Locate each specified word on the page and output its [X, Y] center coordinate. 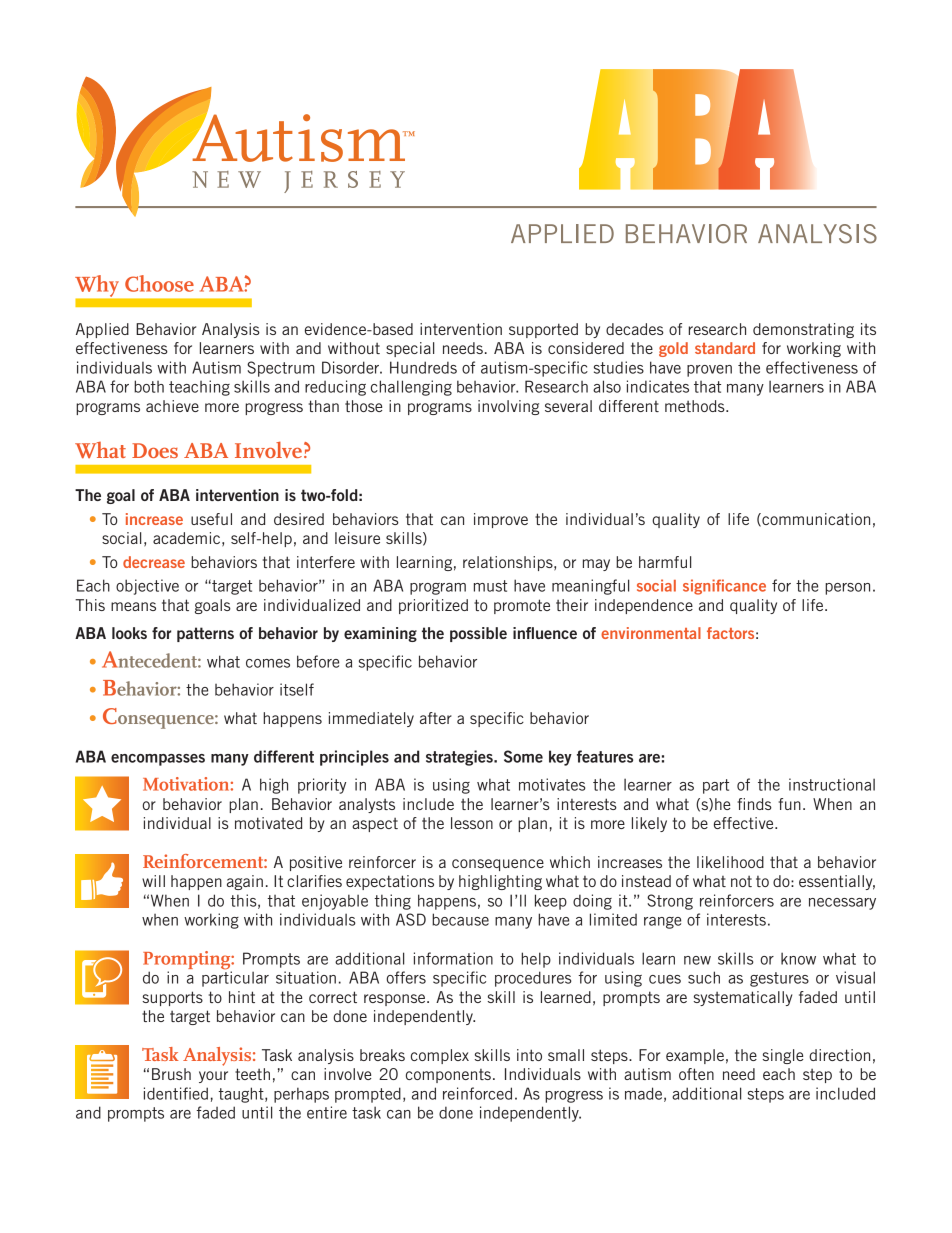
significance [724, 587]
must [490, 586]
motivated [268, 823]
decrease [154, 562]
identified [176, 1093]
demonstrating [803, 330]
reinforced [477, 1093]
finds [754, 804]
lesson [472, 823]
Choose [159, 283]
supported [543, 330]
